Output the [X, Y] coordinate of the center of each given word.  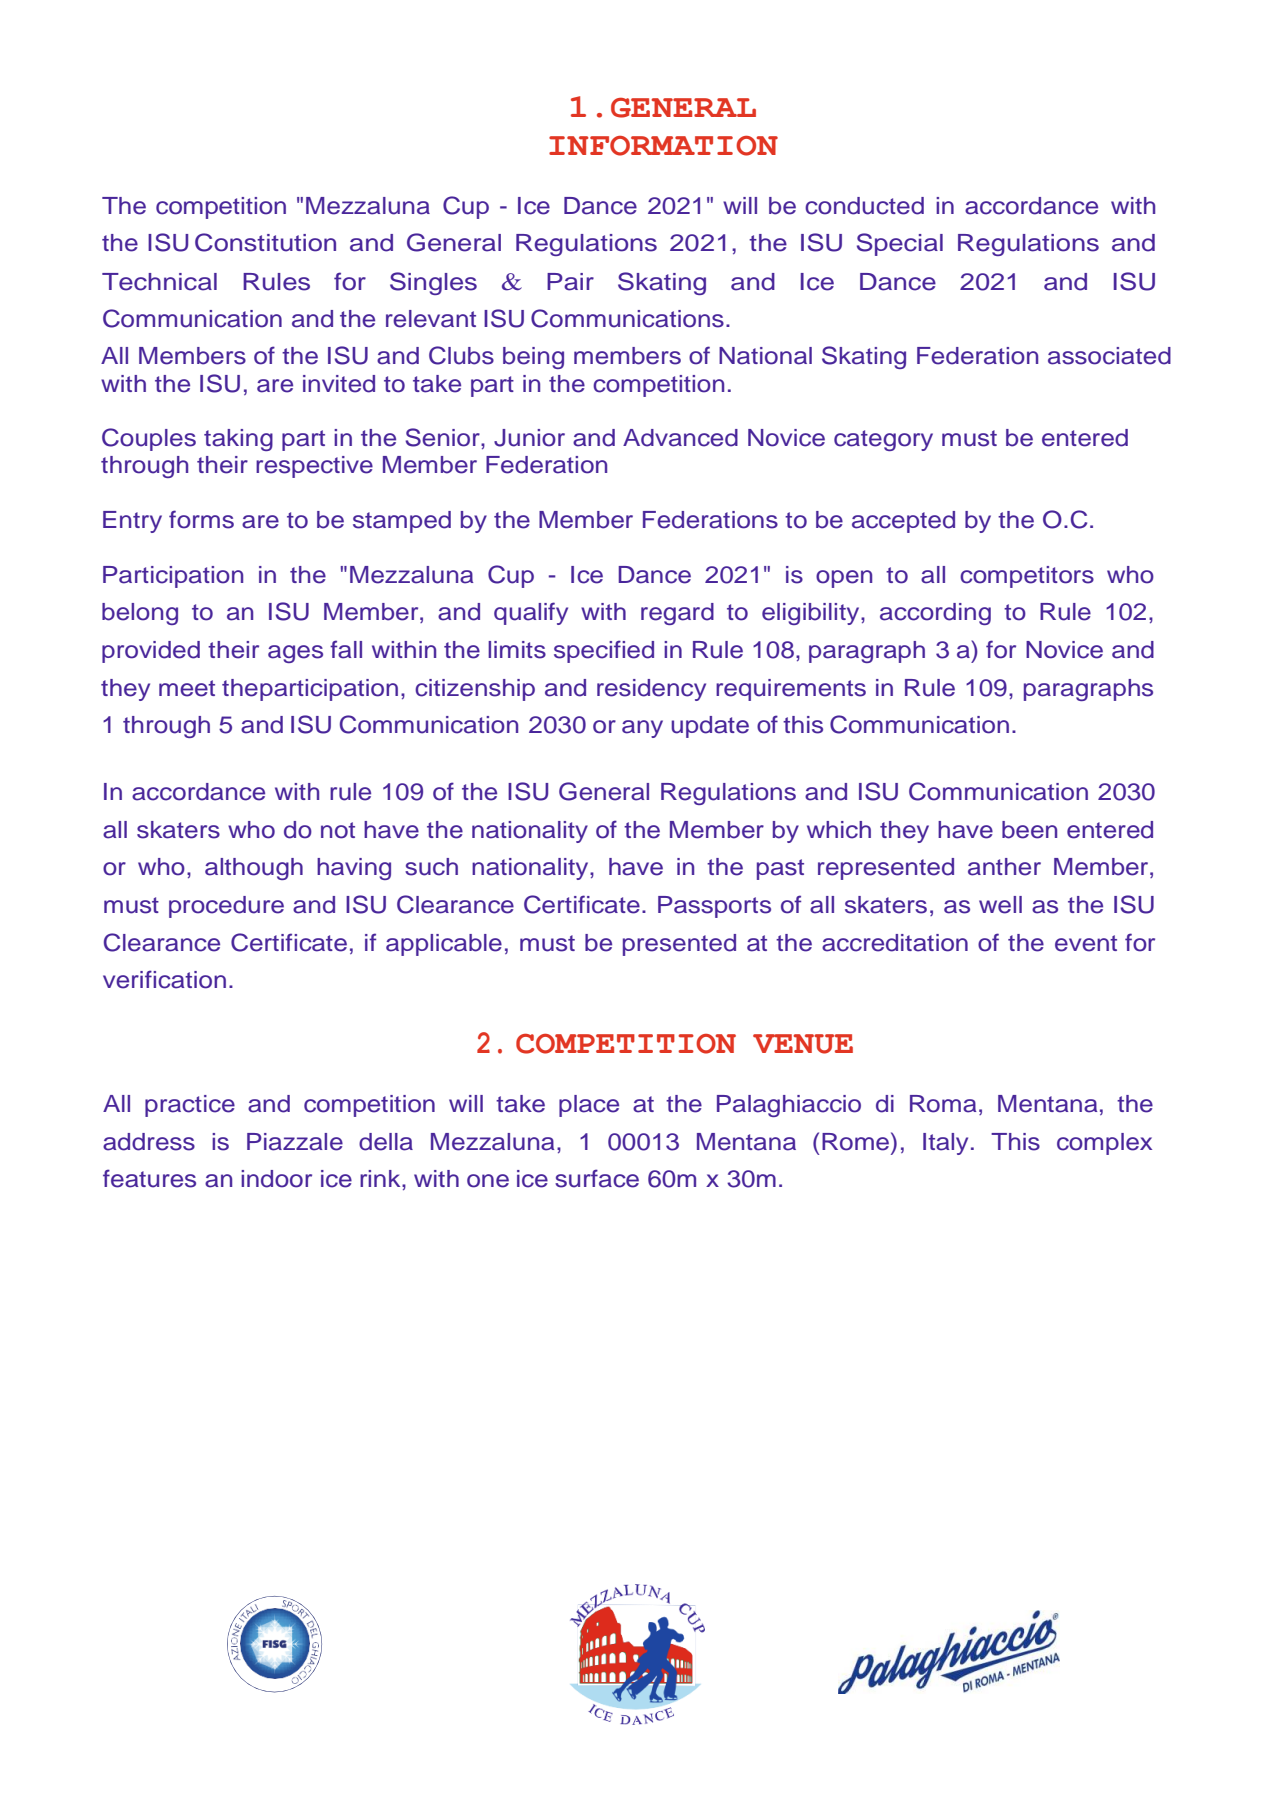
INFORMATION [663, 146]
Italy [945, 1144]
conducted [864, 206]
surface [597, 1178]
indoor [276, 1179]
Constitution [265, 242]
